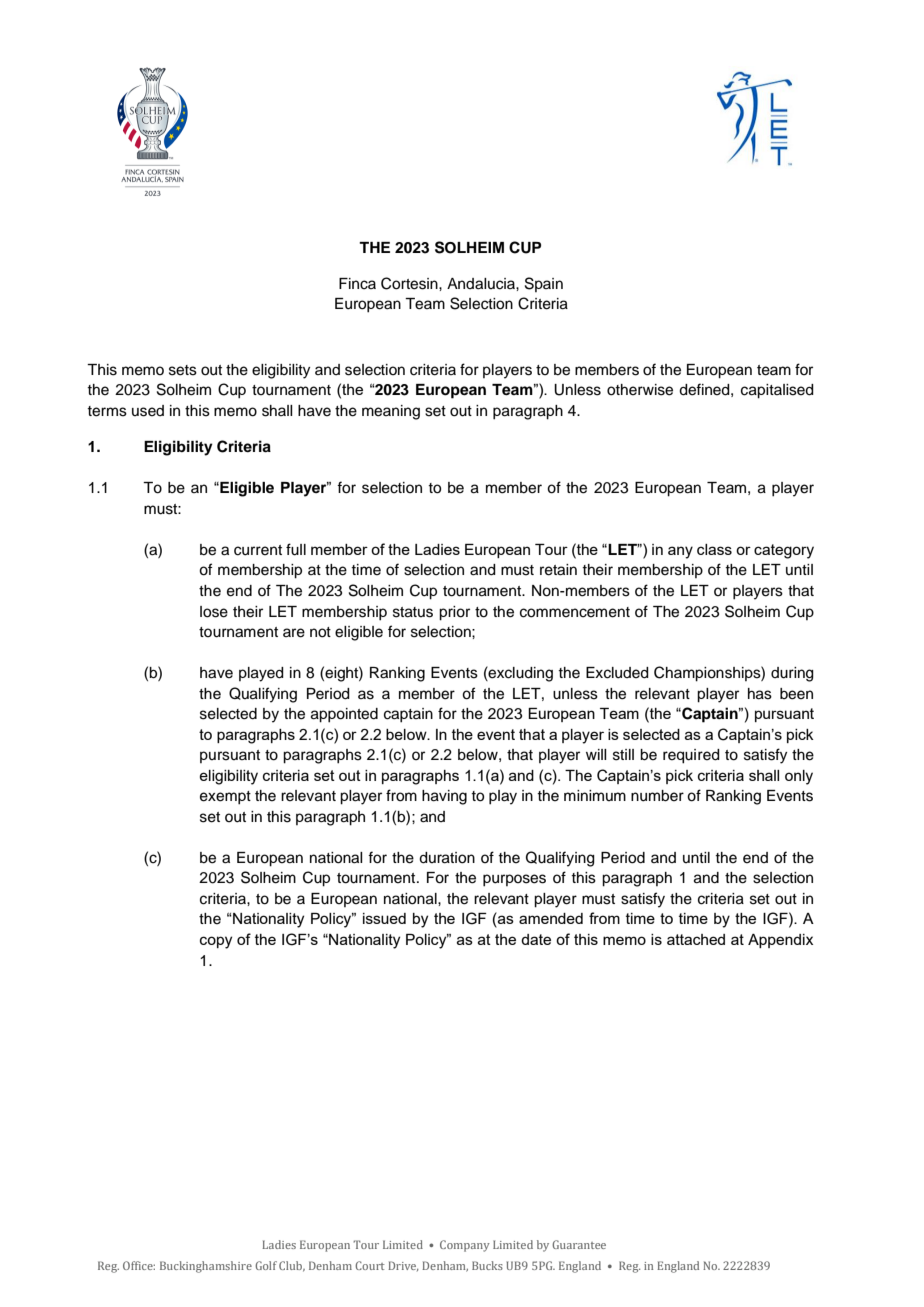 This image has width=924, height=1307. Describe the element at coordinates (714, 549) in the image. I see `class` at that location.
